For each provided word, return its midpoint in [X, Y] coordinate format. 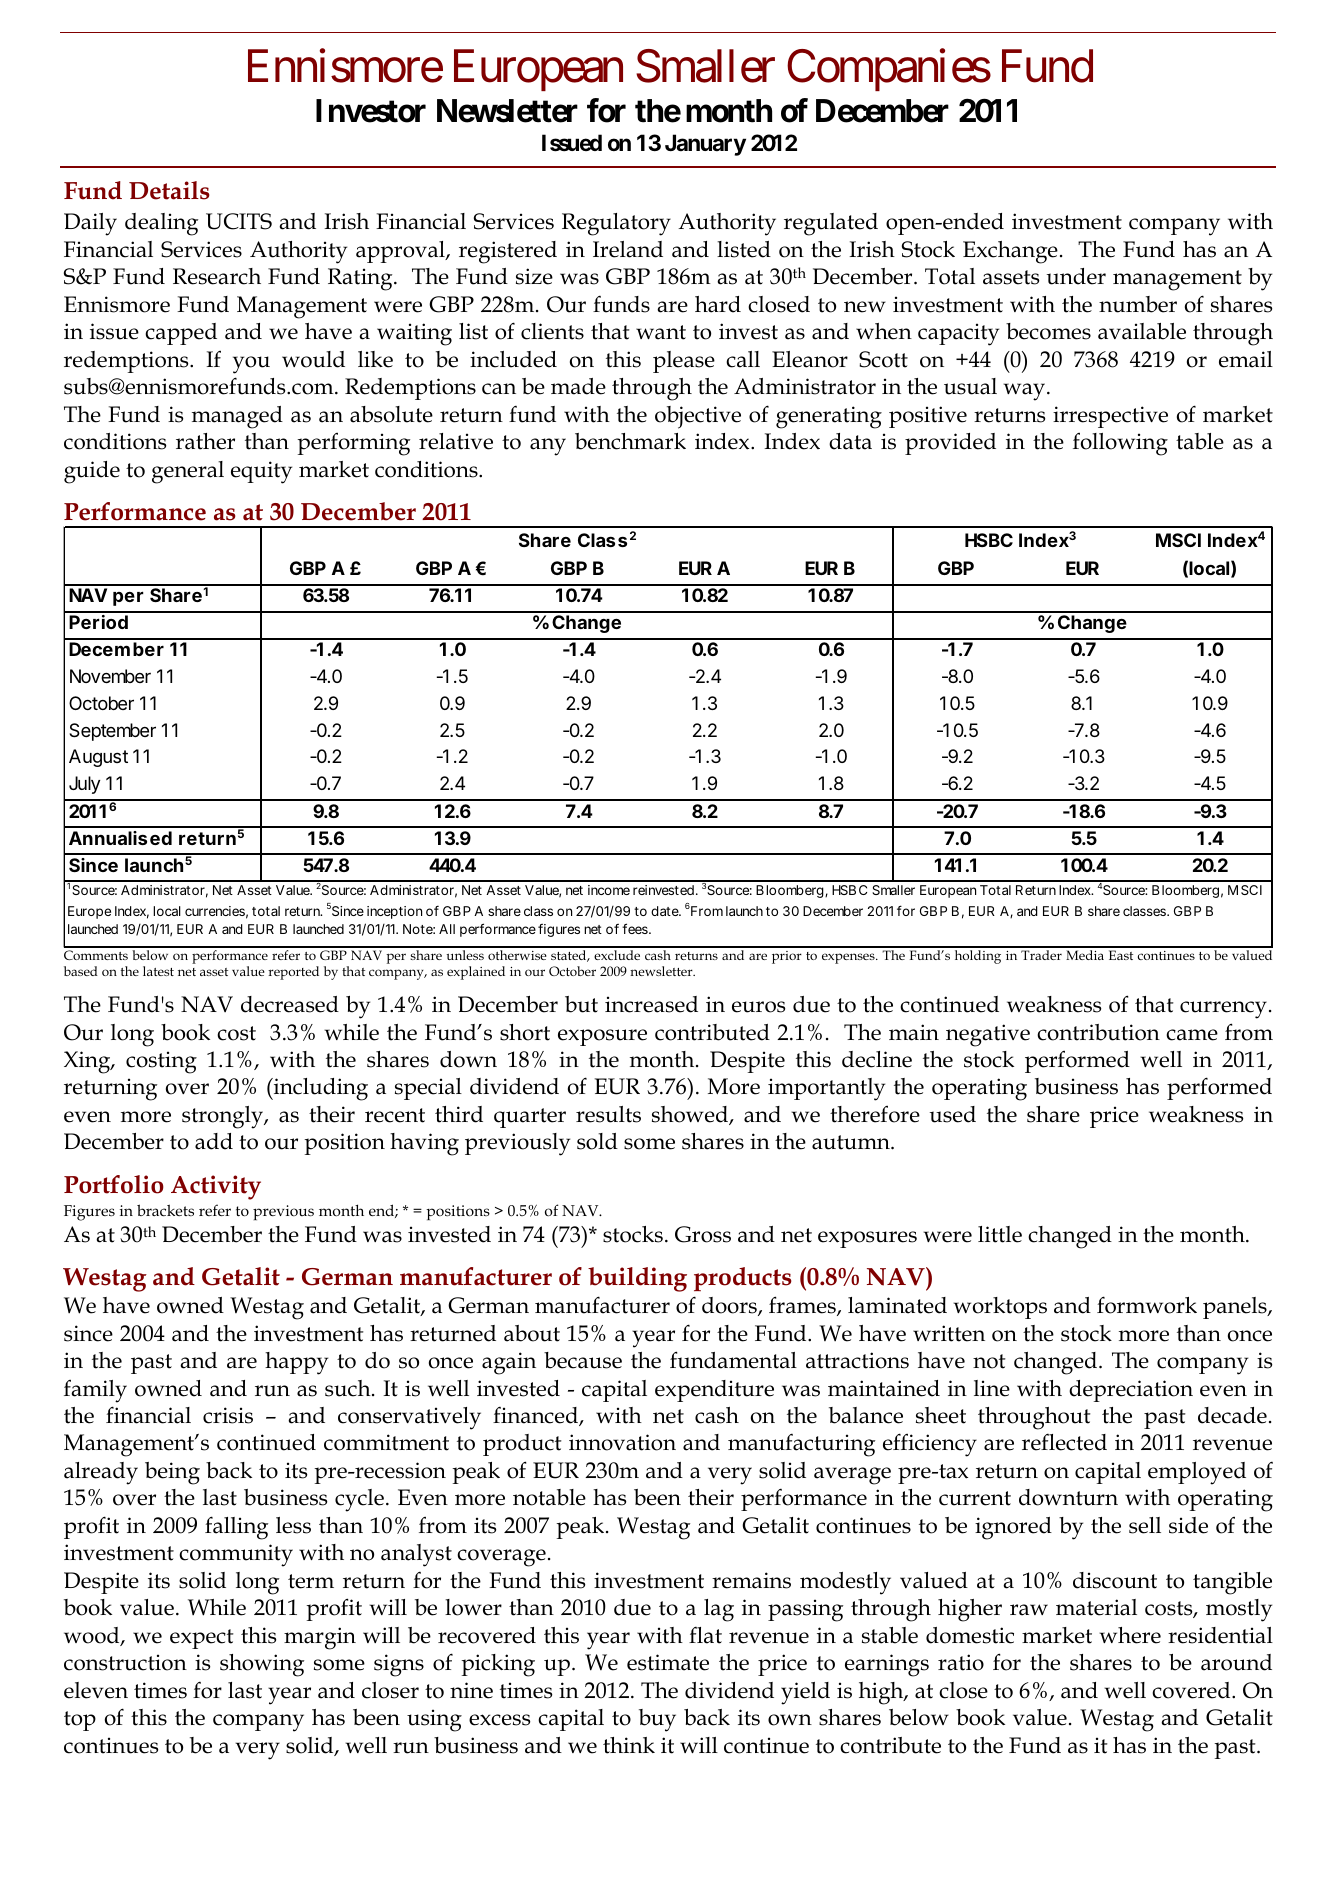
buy [657, 1720]
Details [169, 190]
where [1130, 1635]
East [1121, 955]
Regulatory [616, 224]
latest [158, 971]
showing [262, 1665]
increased [651, 1004]
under [1076, 276]
